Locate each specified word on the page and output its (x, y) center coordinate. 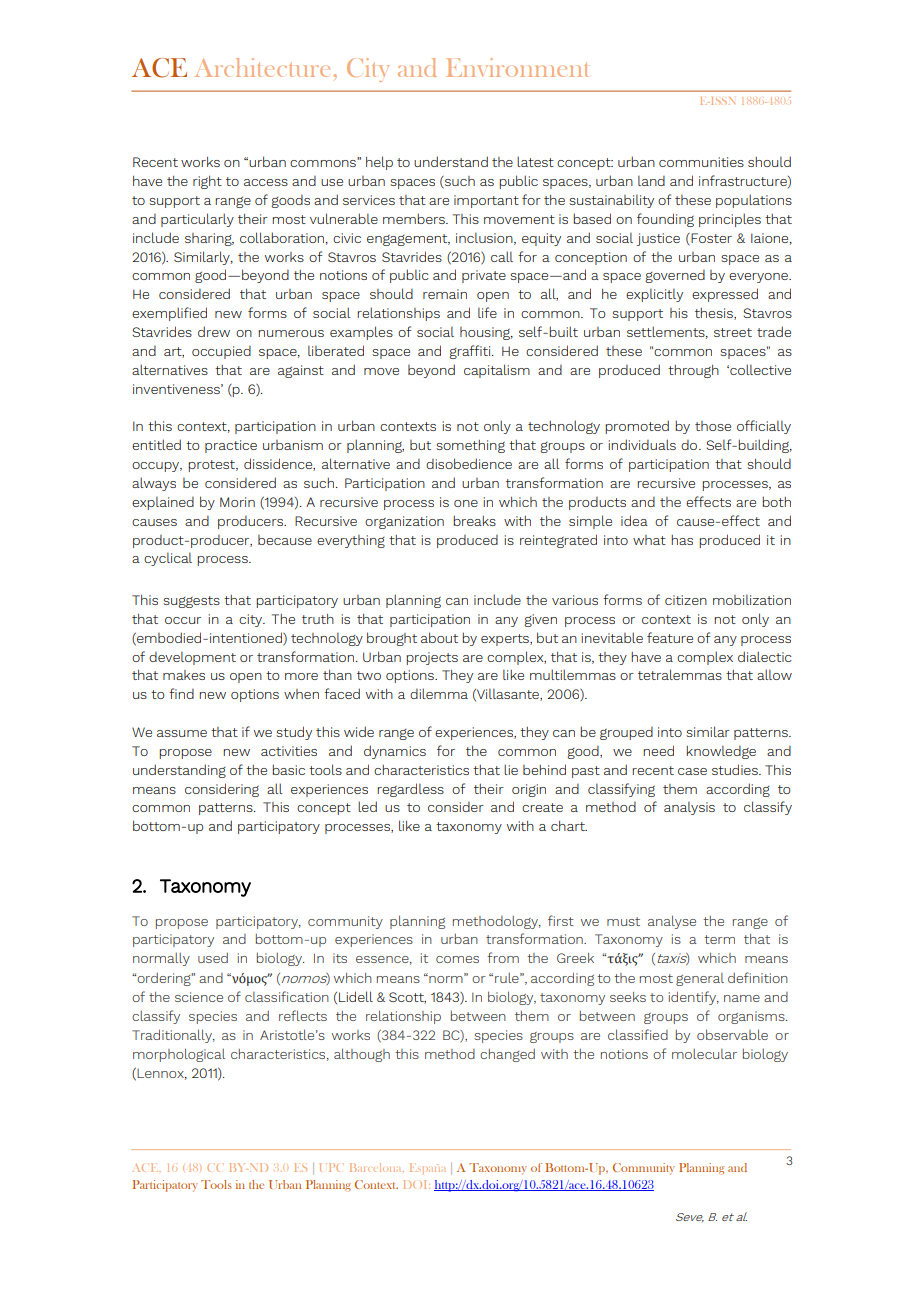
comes (457, 959)
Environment (517, 67)
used (213, 957)
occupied (221, 352)
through (693, 371)
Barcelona (377, 1167)
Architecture (262, 67)
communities (701, 162)
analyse (672, 922)
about (439, 637)
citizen (686, 600)
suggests (191, 602)
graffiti (471, 352)
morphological (179, 1055)
